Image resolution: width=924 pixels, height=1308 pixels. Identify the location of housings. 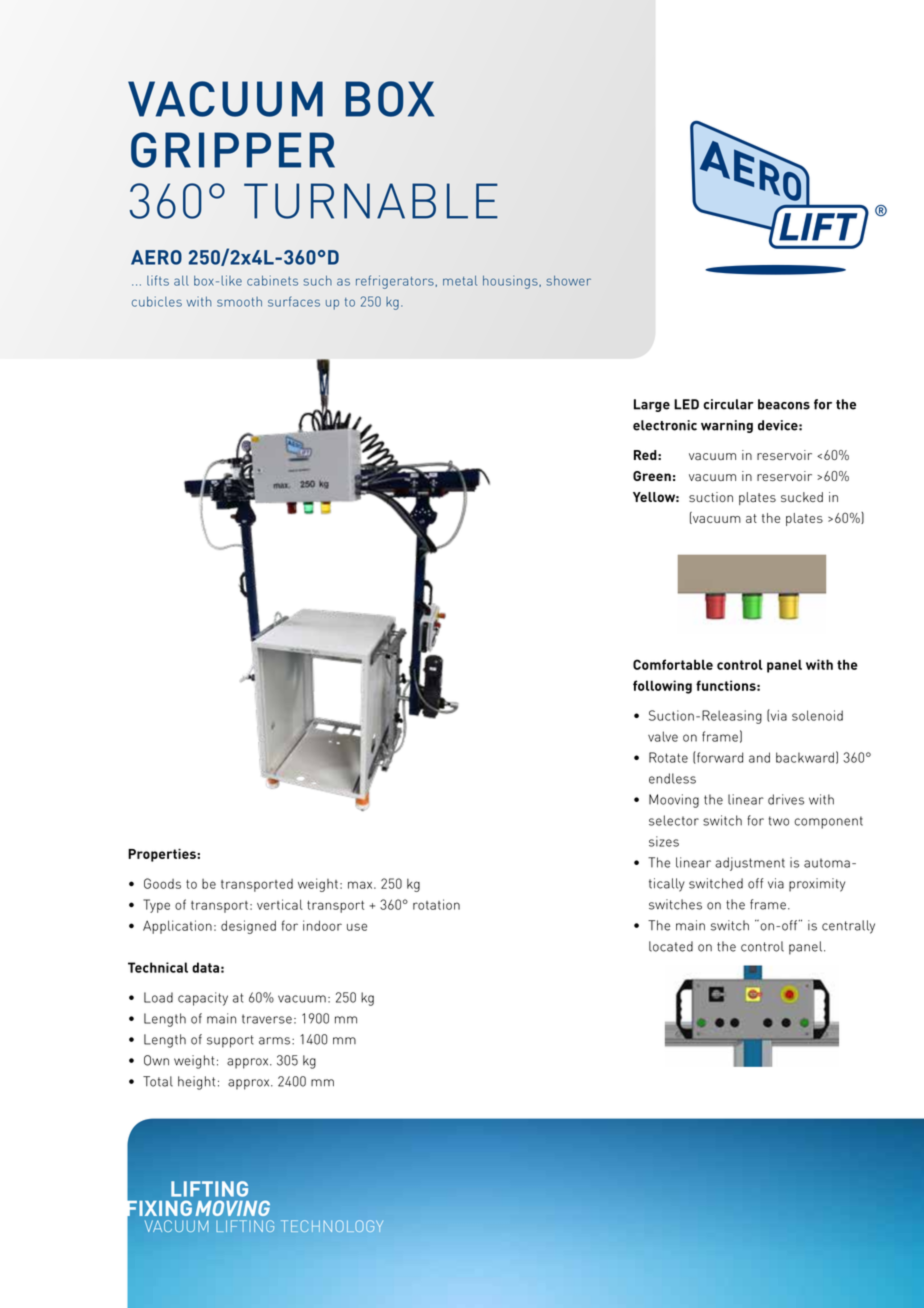
(511, 282).
